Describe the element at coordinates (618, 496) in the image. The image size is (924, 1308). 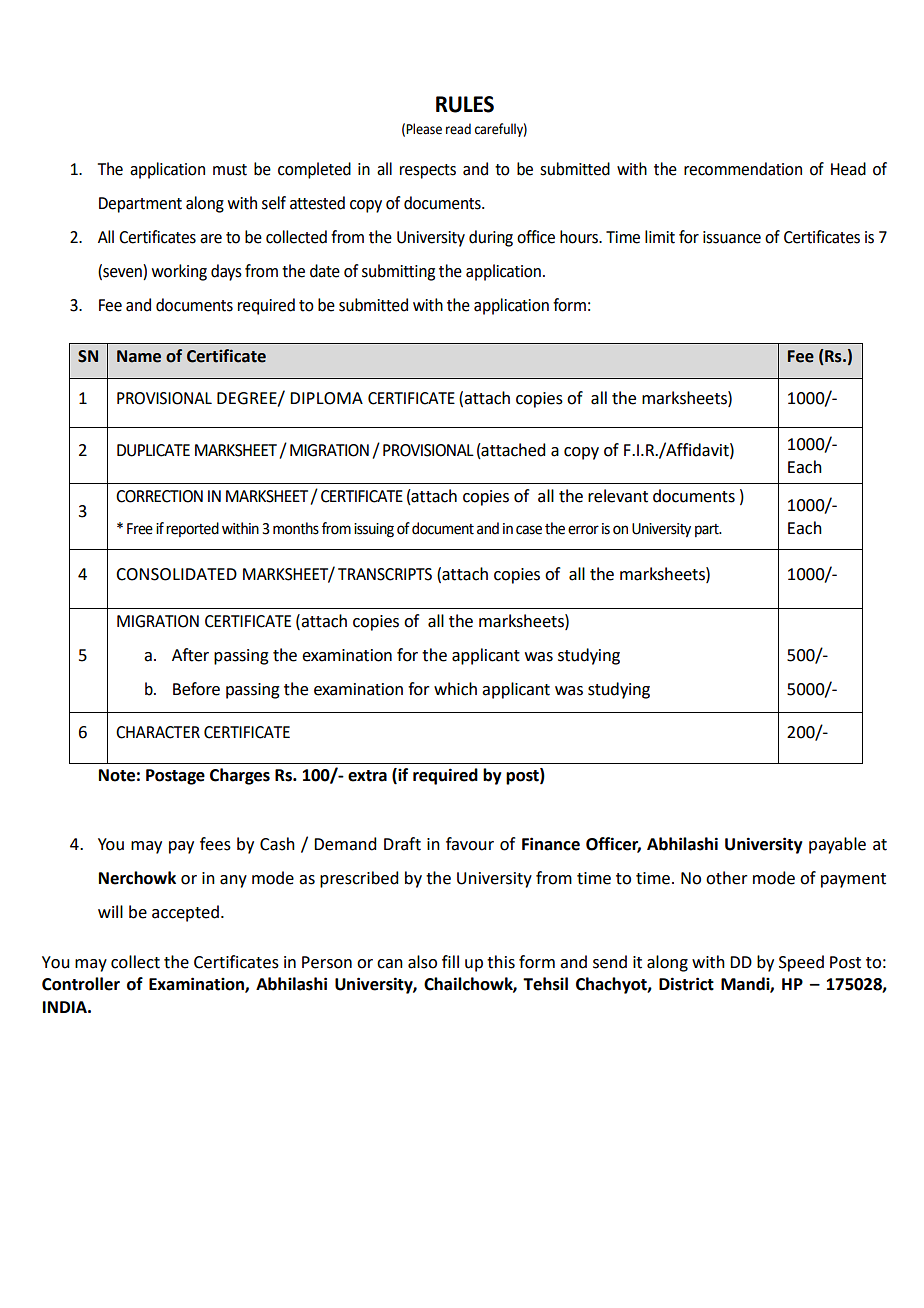
I see `relevant` at that location.
